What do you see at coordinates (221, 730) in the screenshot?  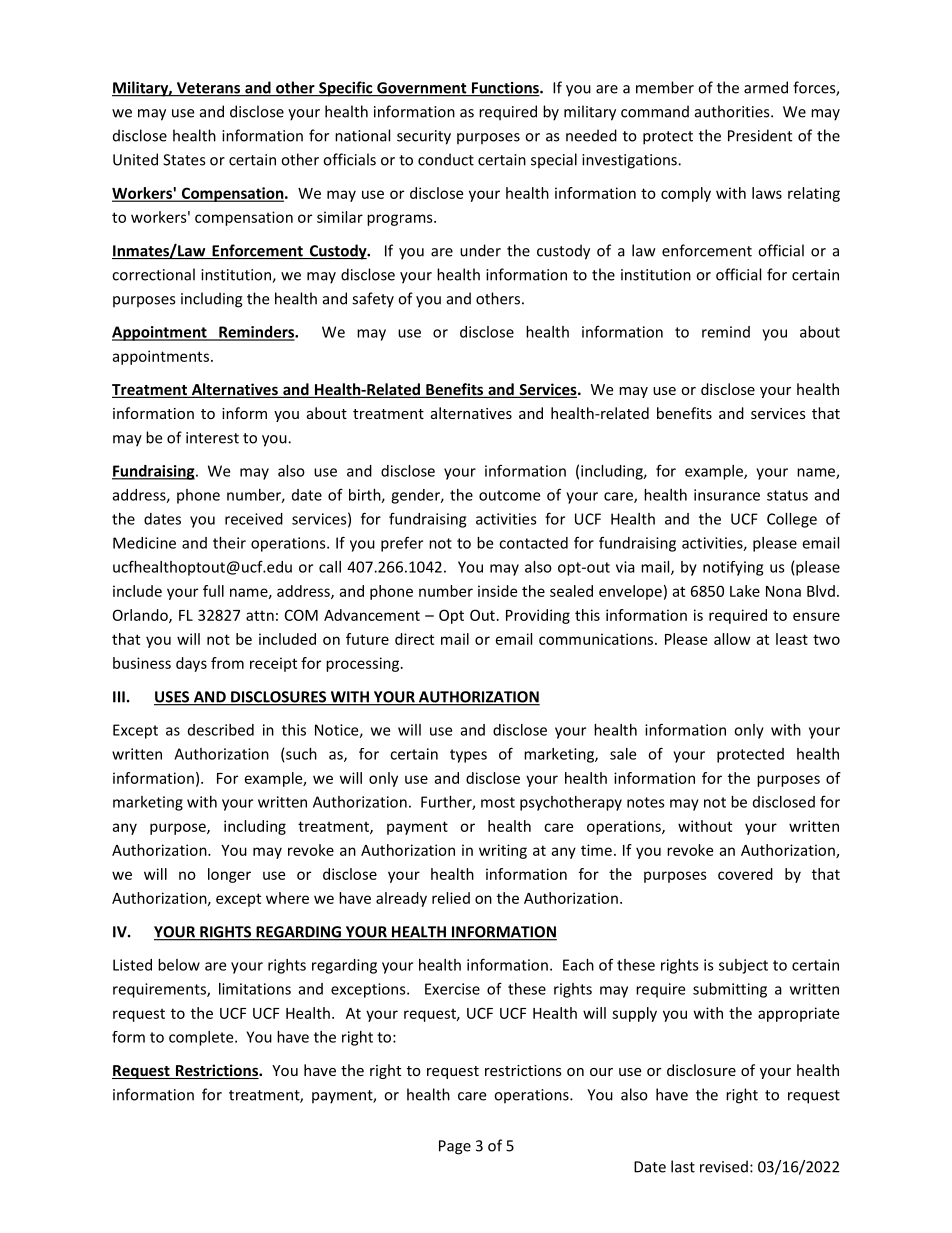 I see `described` at bounding box center [221, 730].
